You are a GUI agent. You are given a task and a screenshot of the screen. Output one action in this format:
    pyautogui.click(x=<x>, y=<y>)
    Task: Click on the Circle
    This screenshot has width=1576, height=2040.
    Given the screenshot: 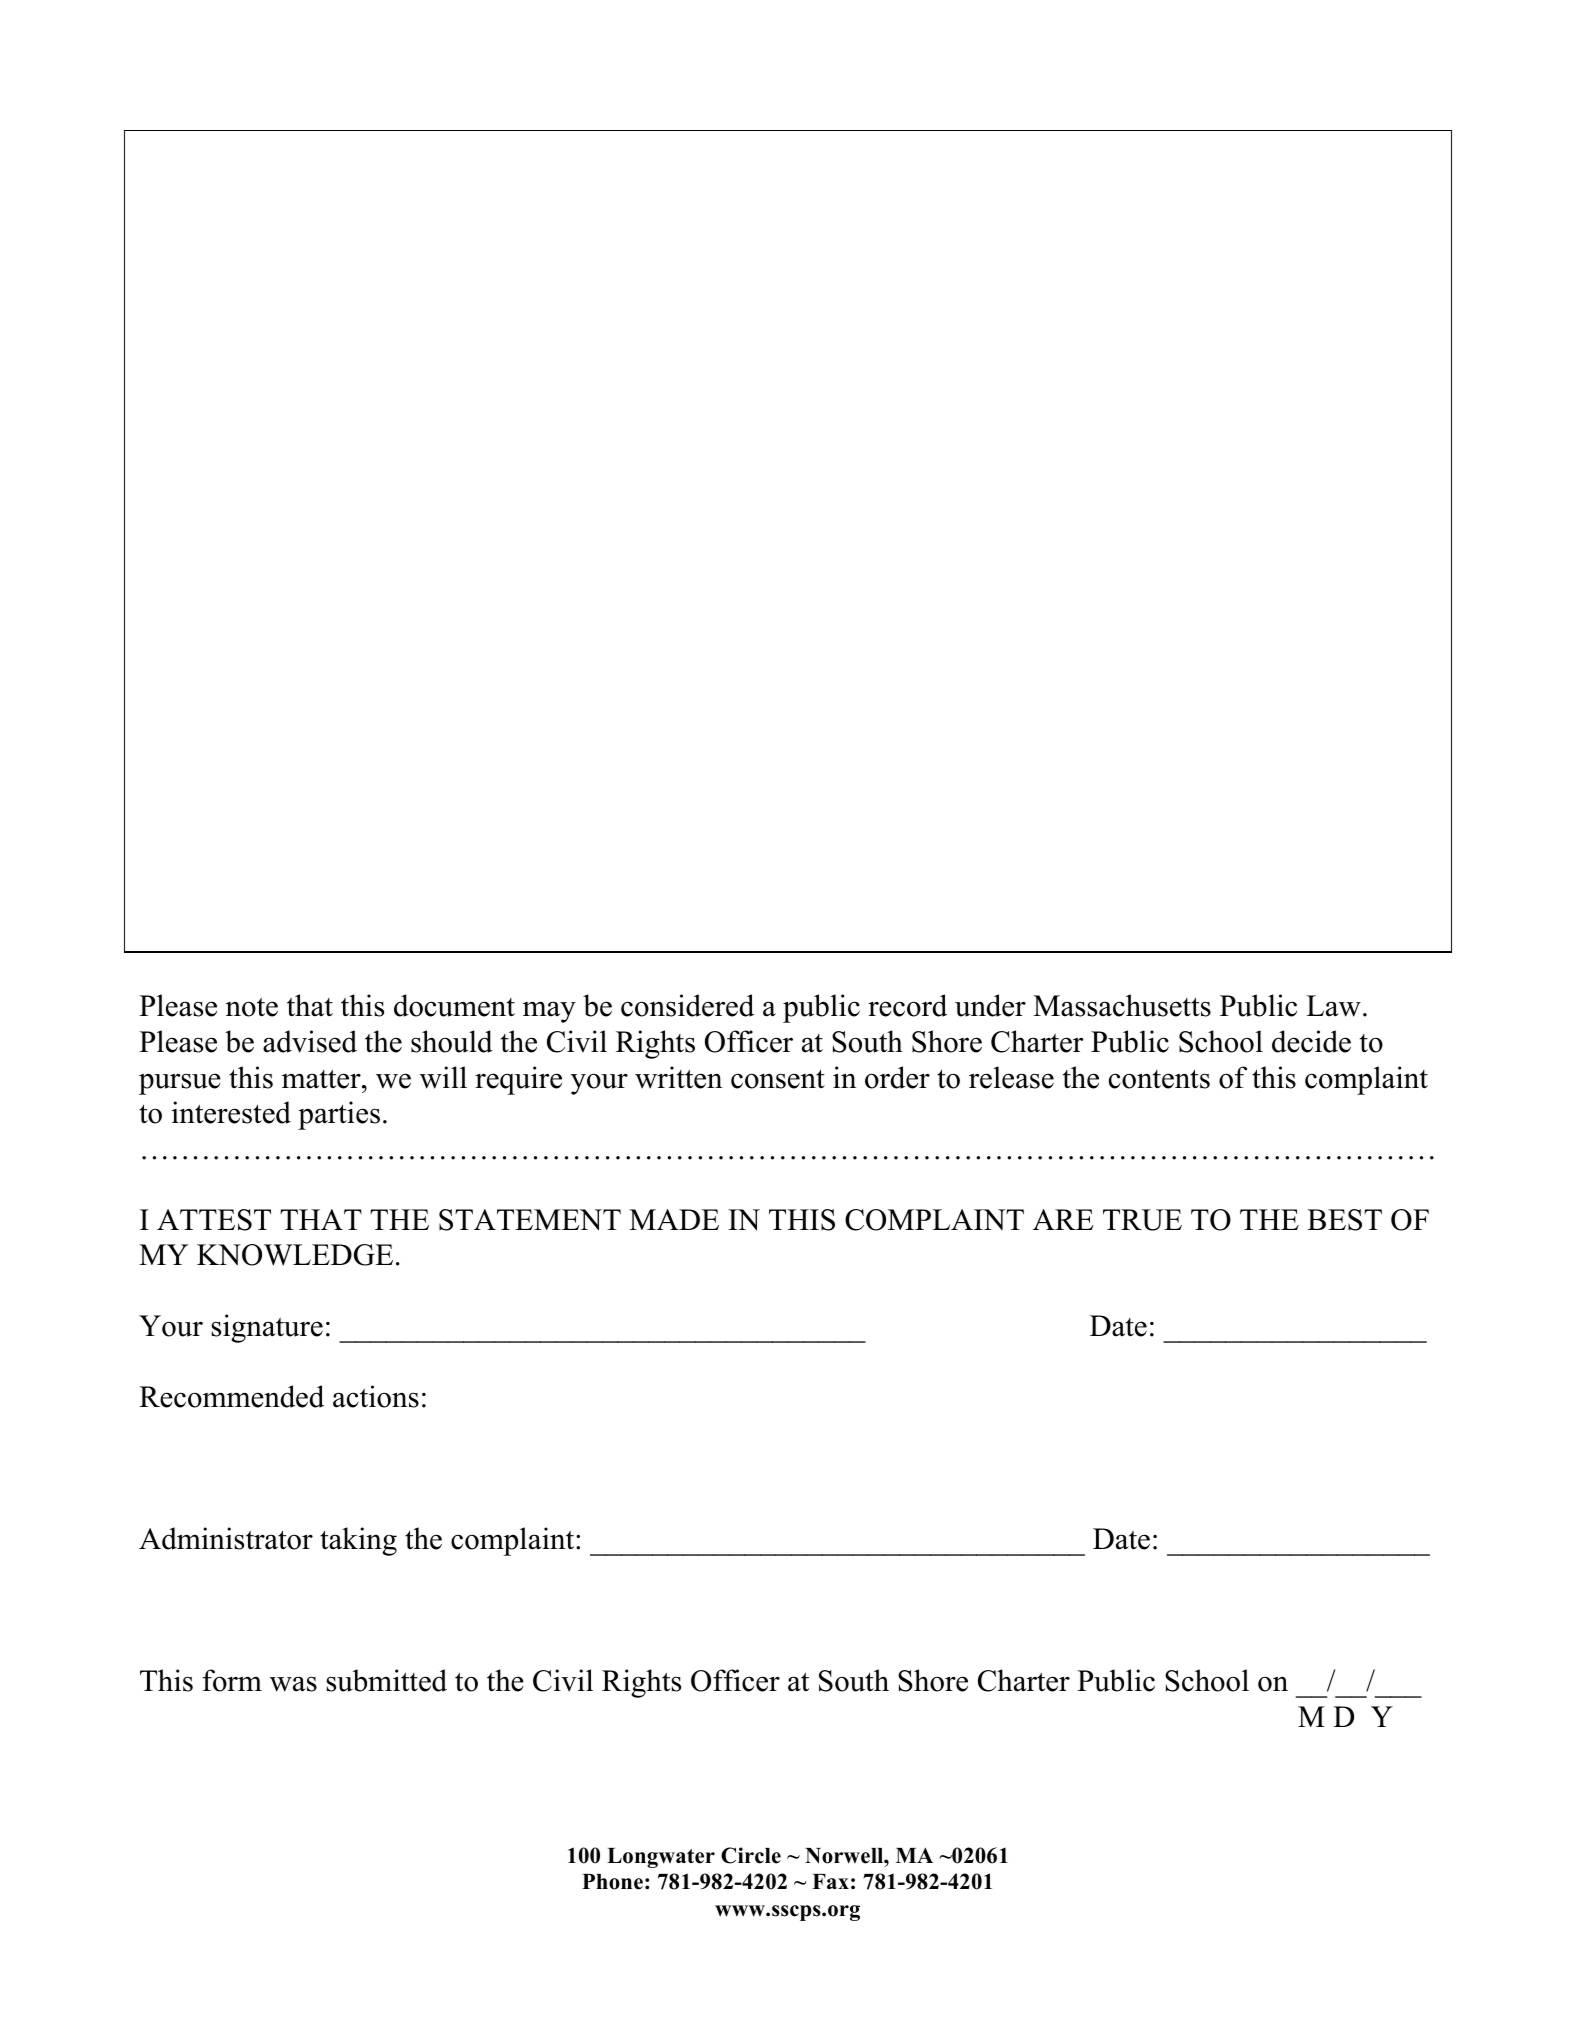 What is the action you would take?
    pyautogui.click(x=751, y=1855)
